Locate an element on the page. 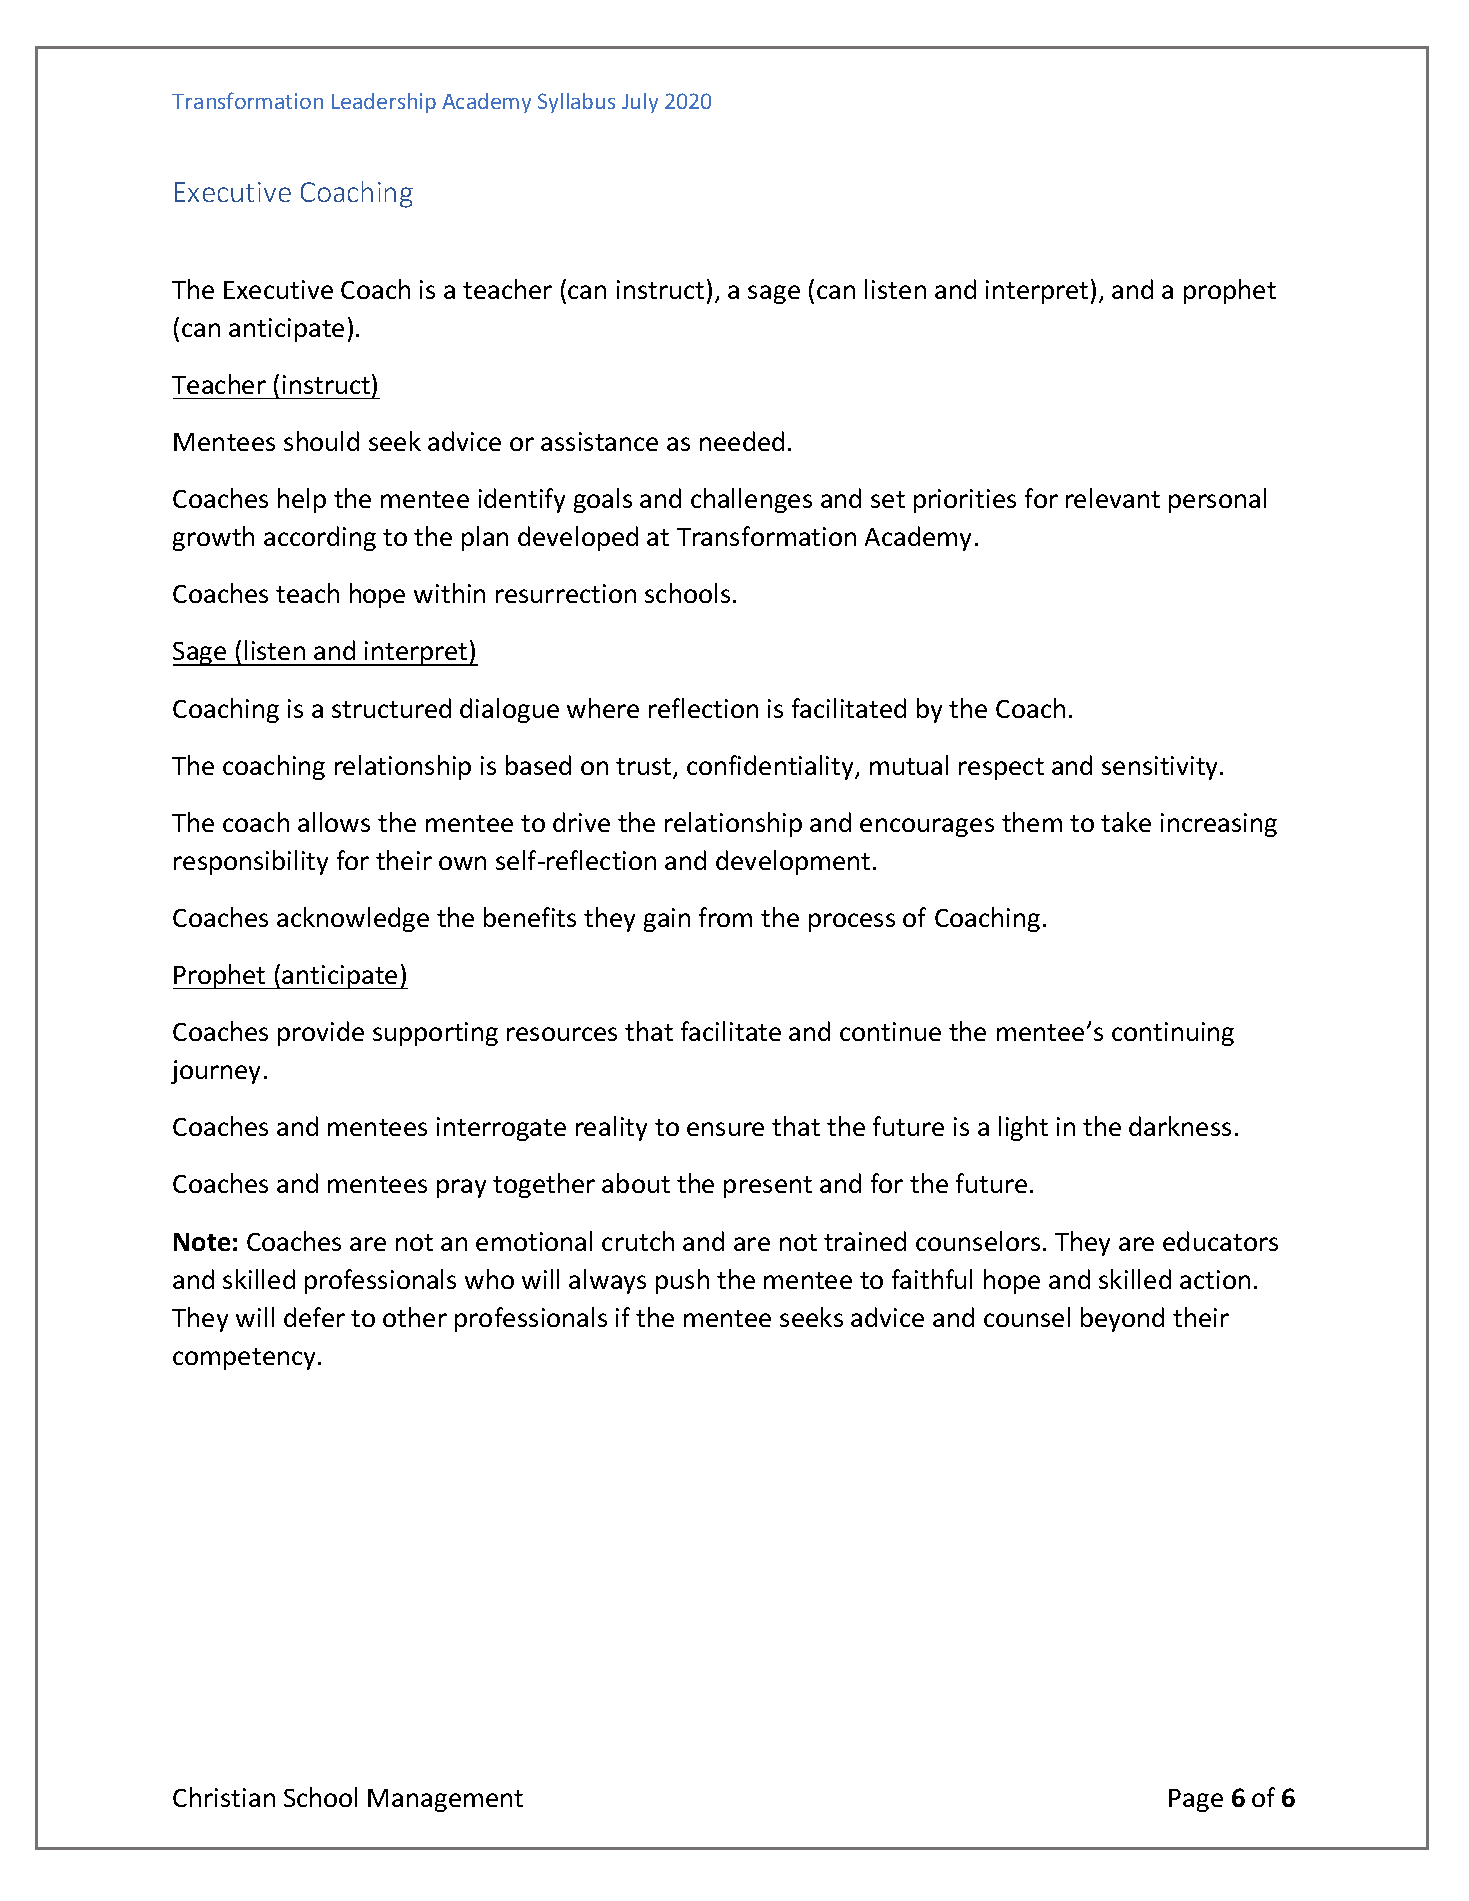 The image size is (1469, 1901). July is located at coordinates (640, 103).
